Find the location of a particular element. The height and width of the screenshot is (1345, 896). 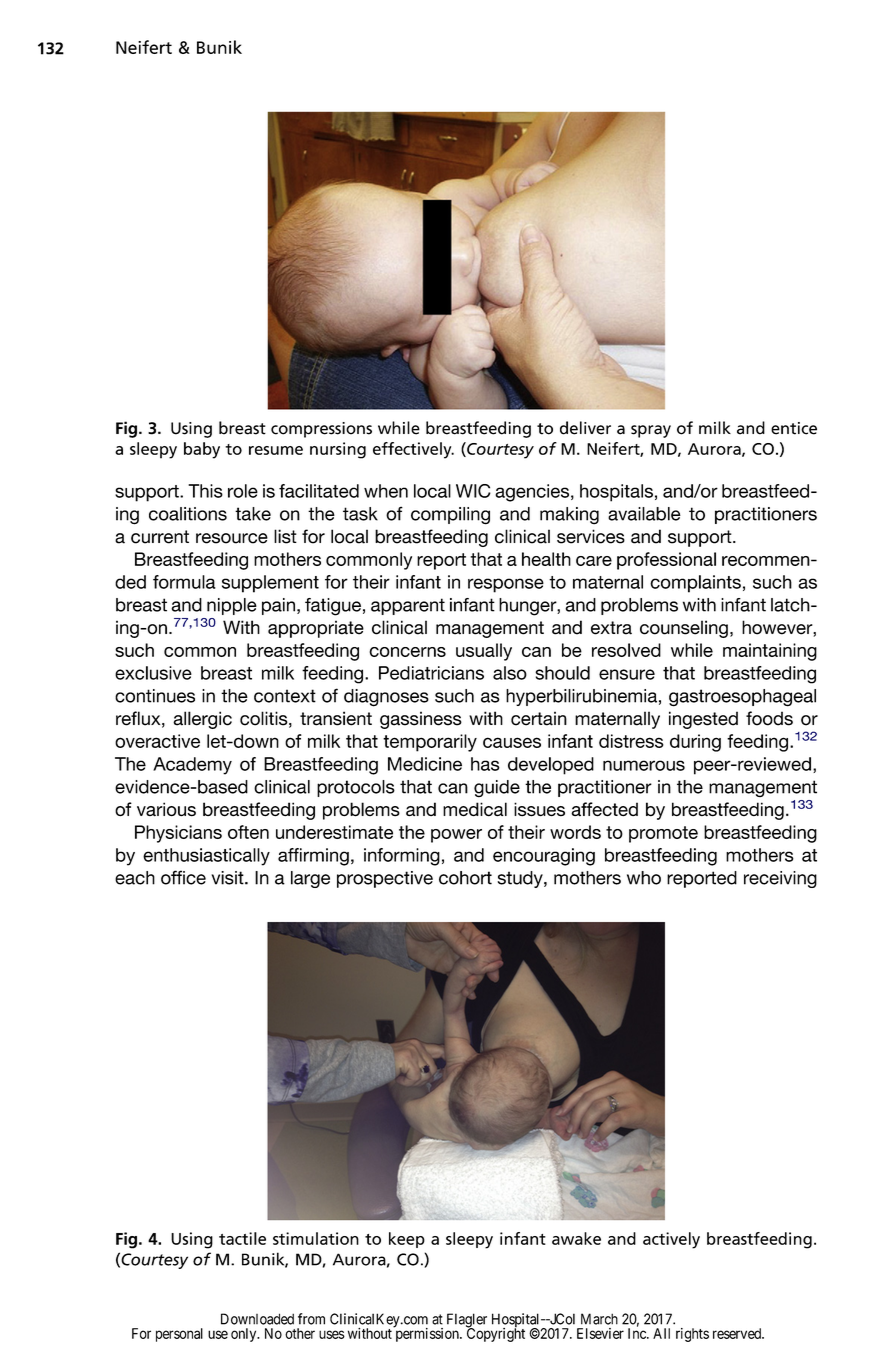

visit is located at coordinates (228, 878).
